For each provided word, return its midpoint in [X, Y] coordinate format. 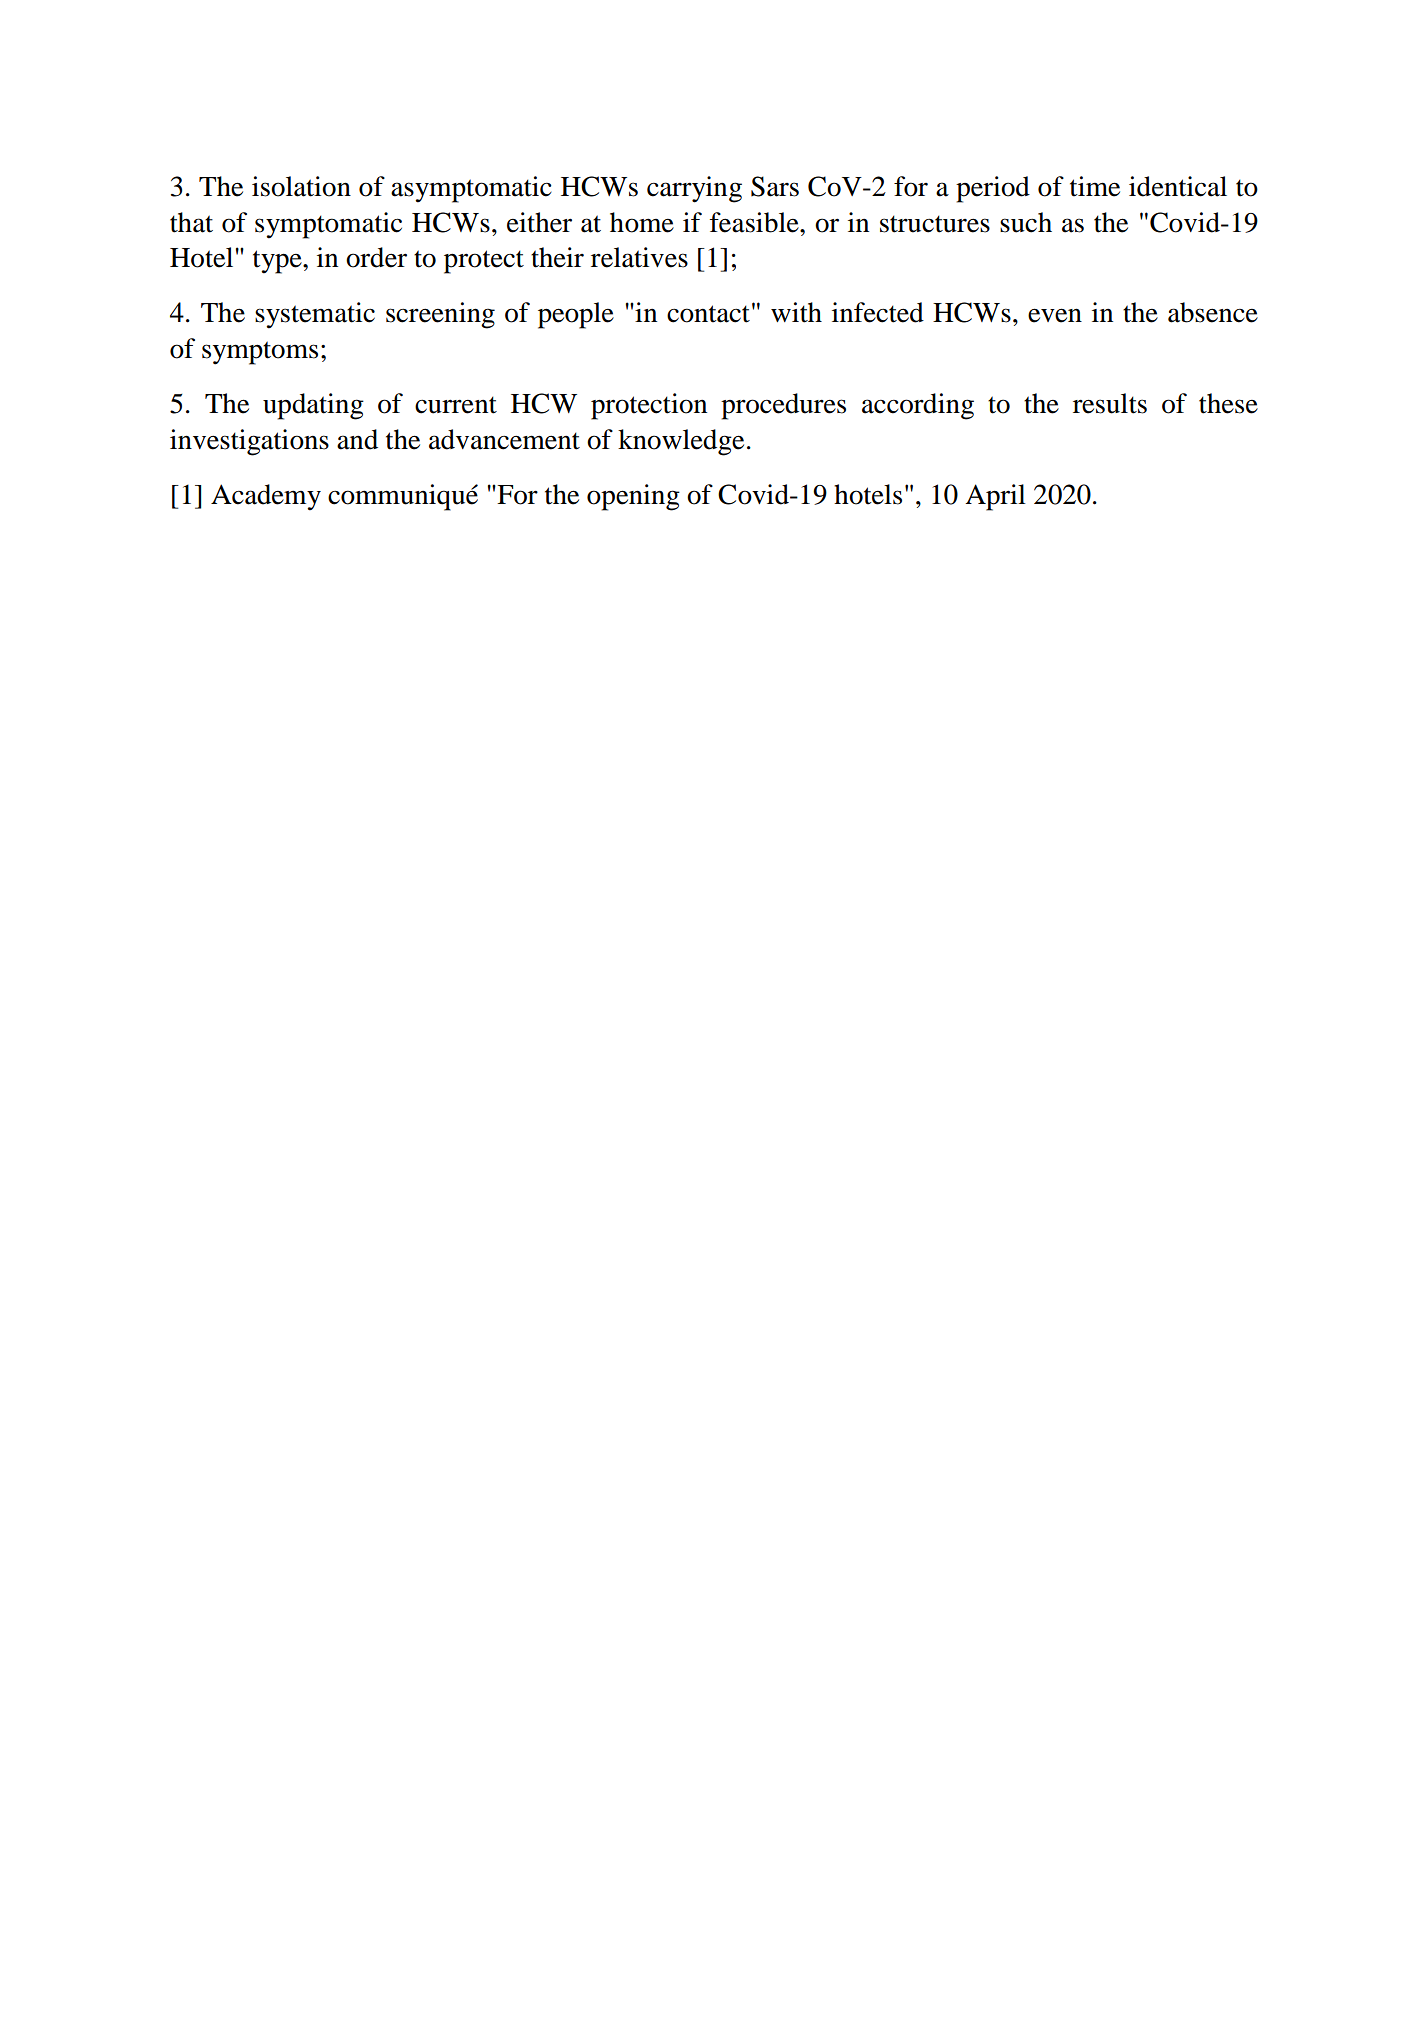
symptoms [260, 353]
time [1095, 186]
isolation [301, 186]
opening [633, 497]
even [1055, 315]
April [995, 497]
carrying [694, 189]
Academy [266, 497]
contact [708, 314]
